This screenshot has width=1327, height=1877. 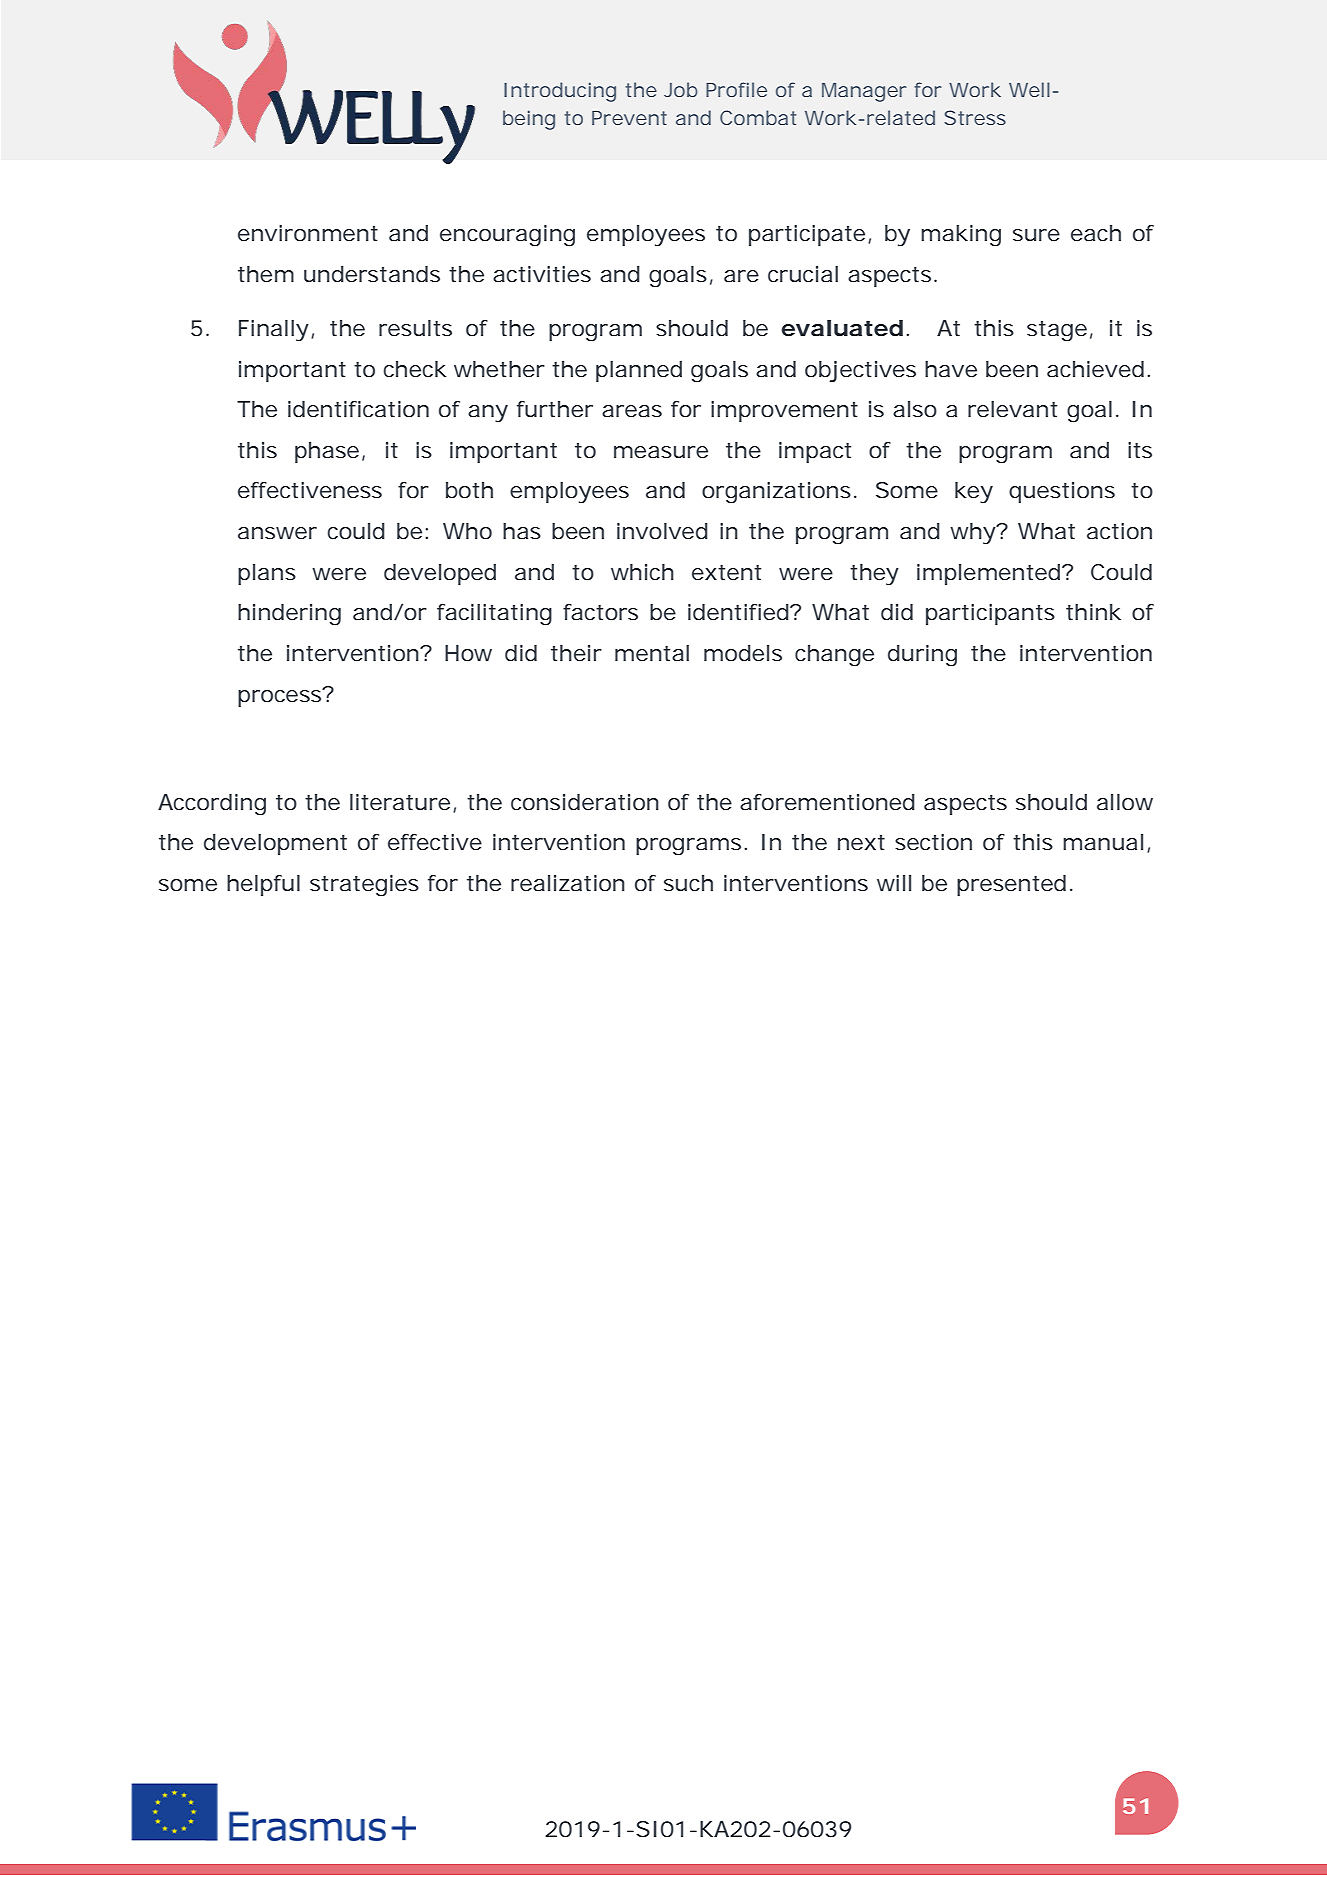 What do you see at coordinates (1011, 885) in the screenshot?
I see `presented` at bounding box center [1011, 885].
